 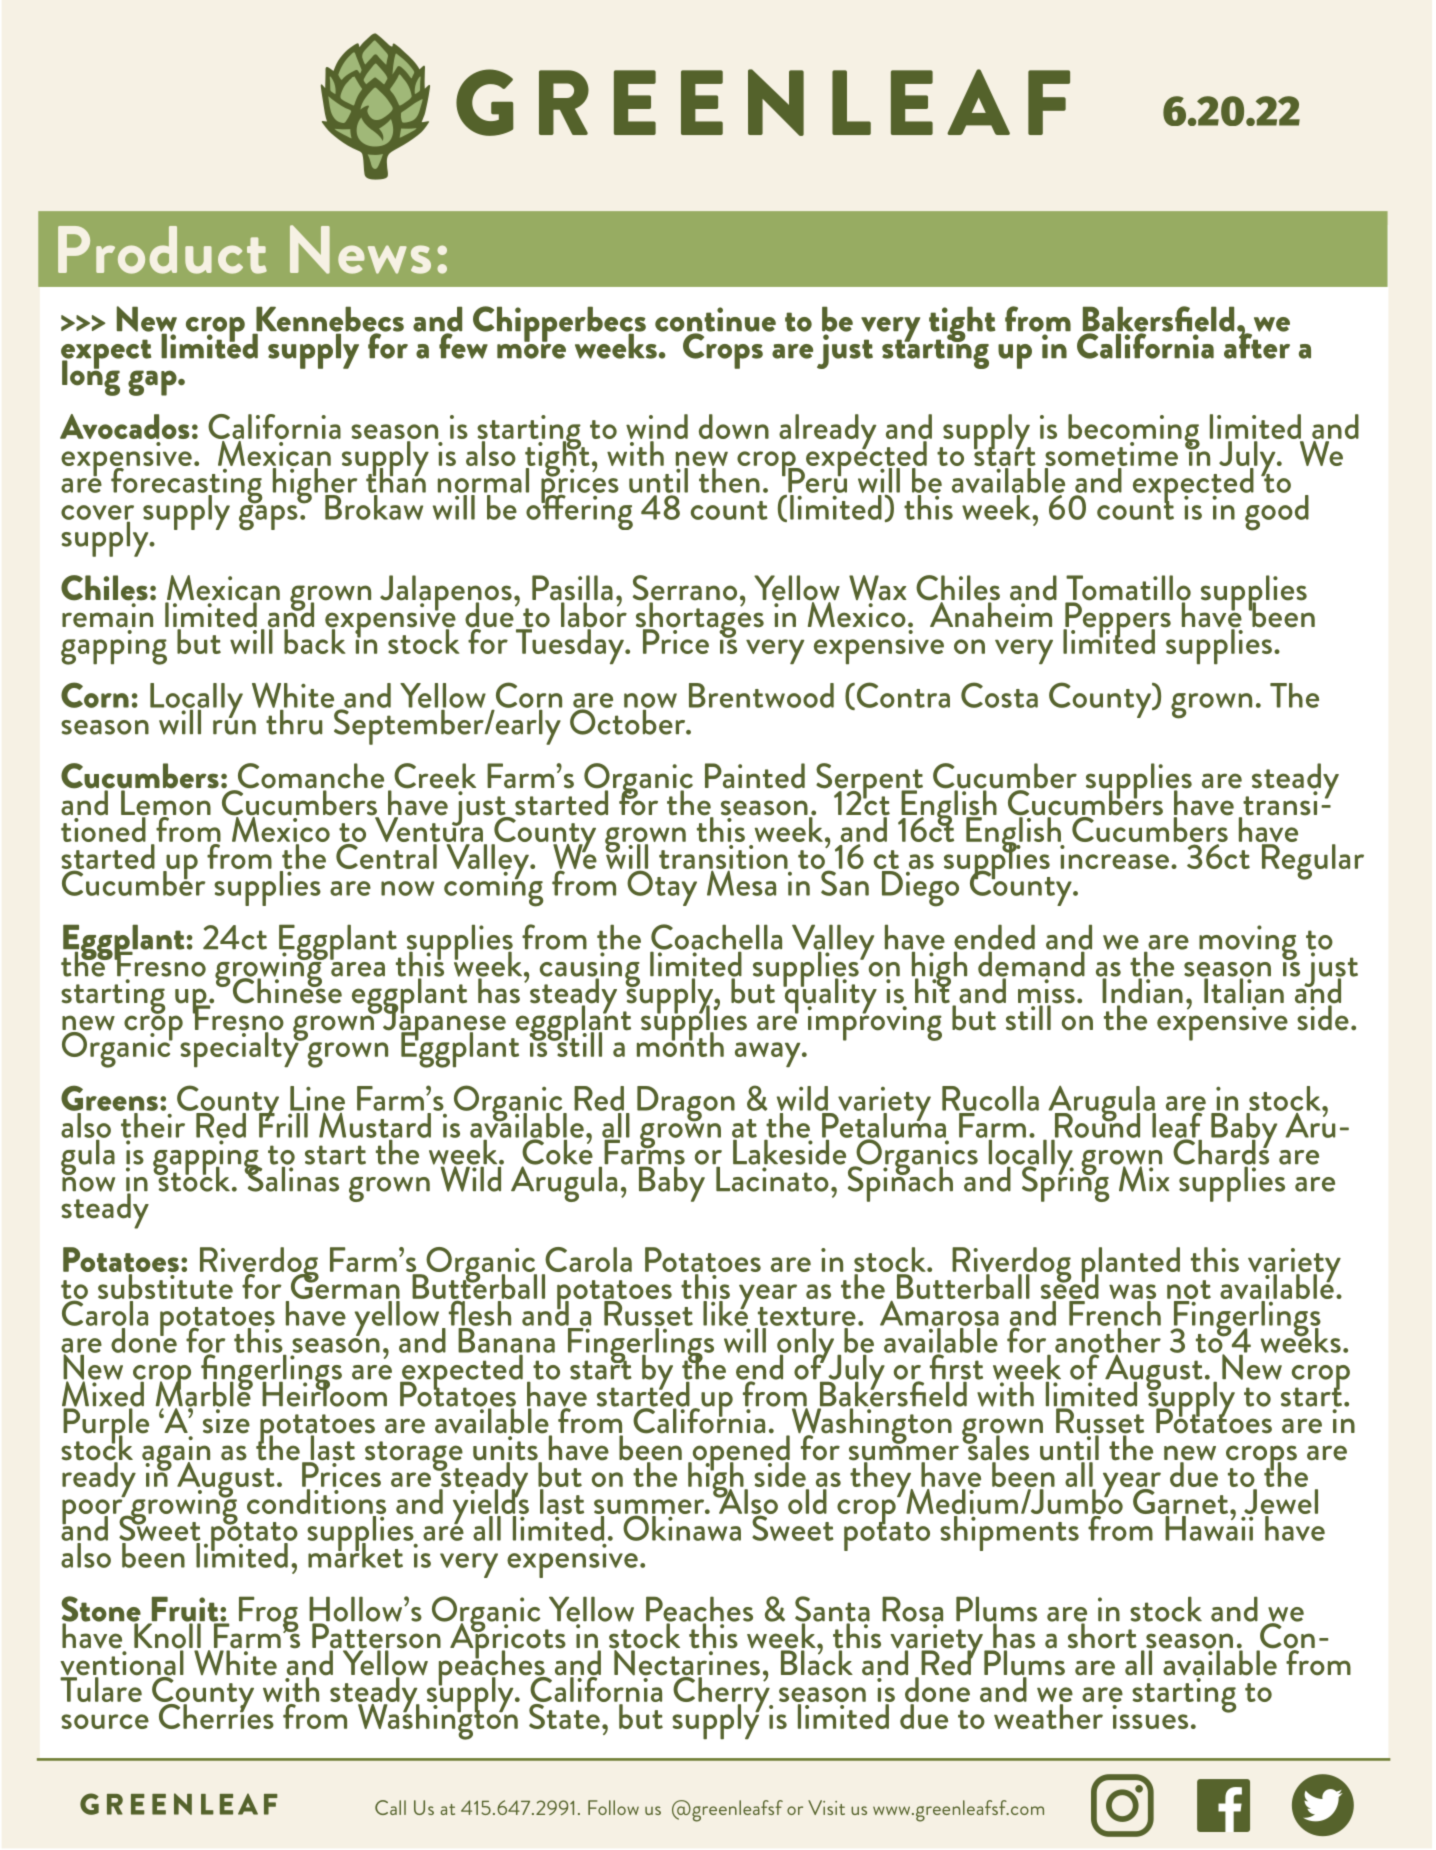 I want to click on like, so click(x=725, y=1312).
